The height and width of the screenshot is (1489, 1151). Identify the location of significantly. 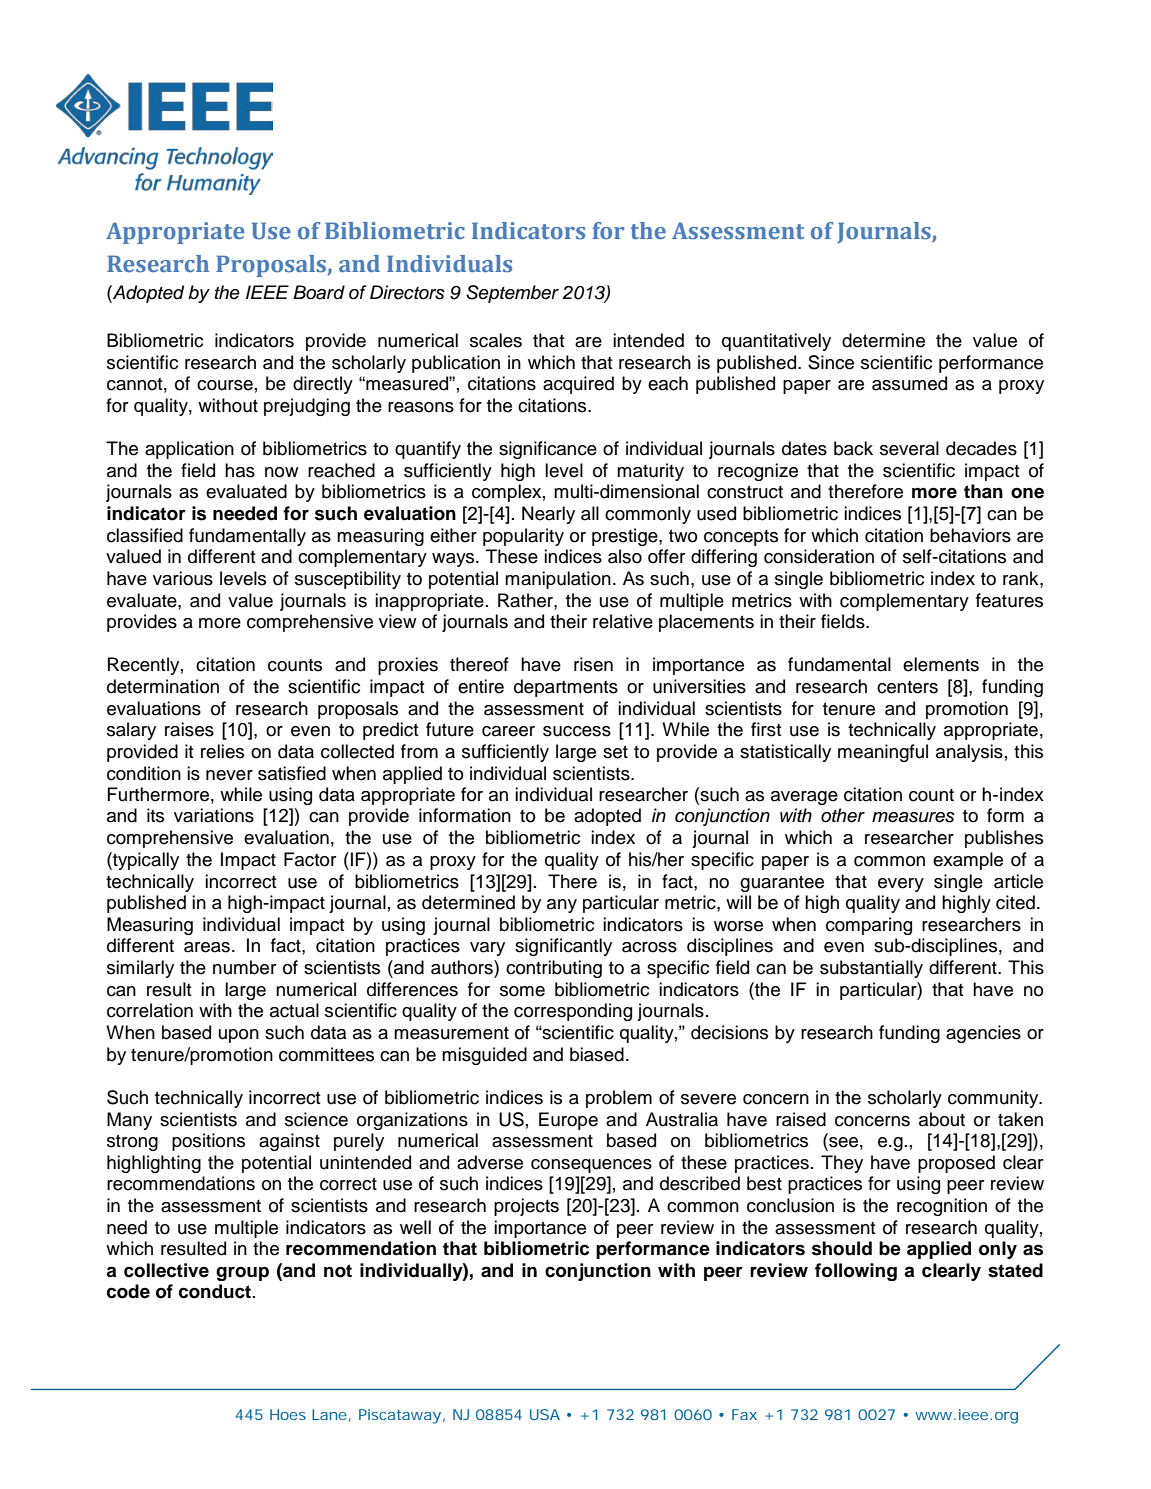
(563, 947).
